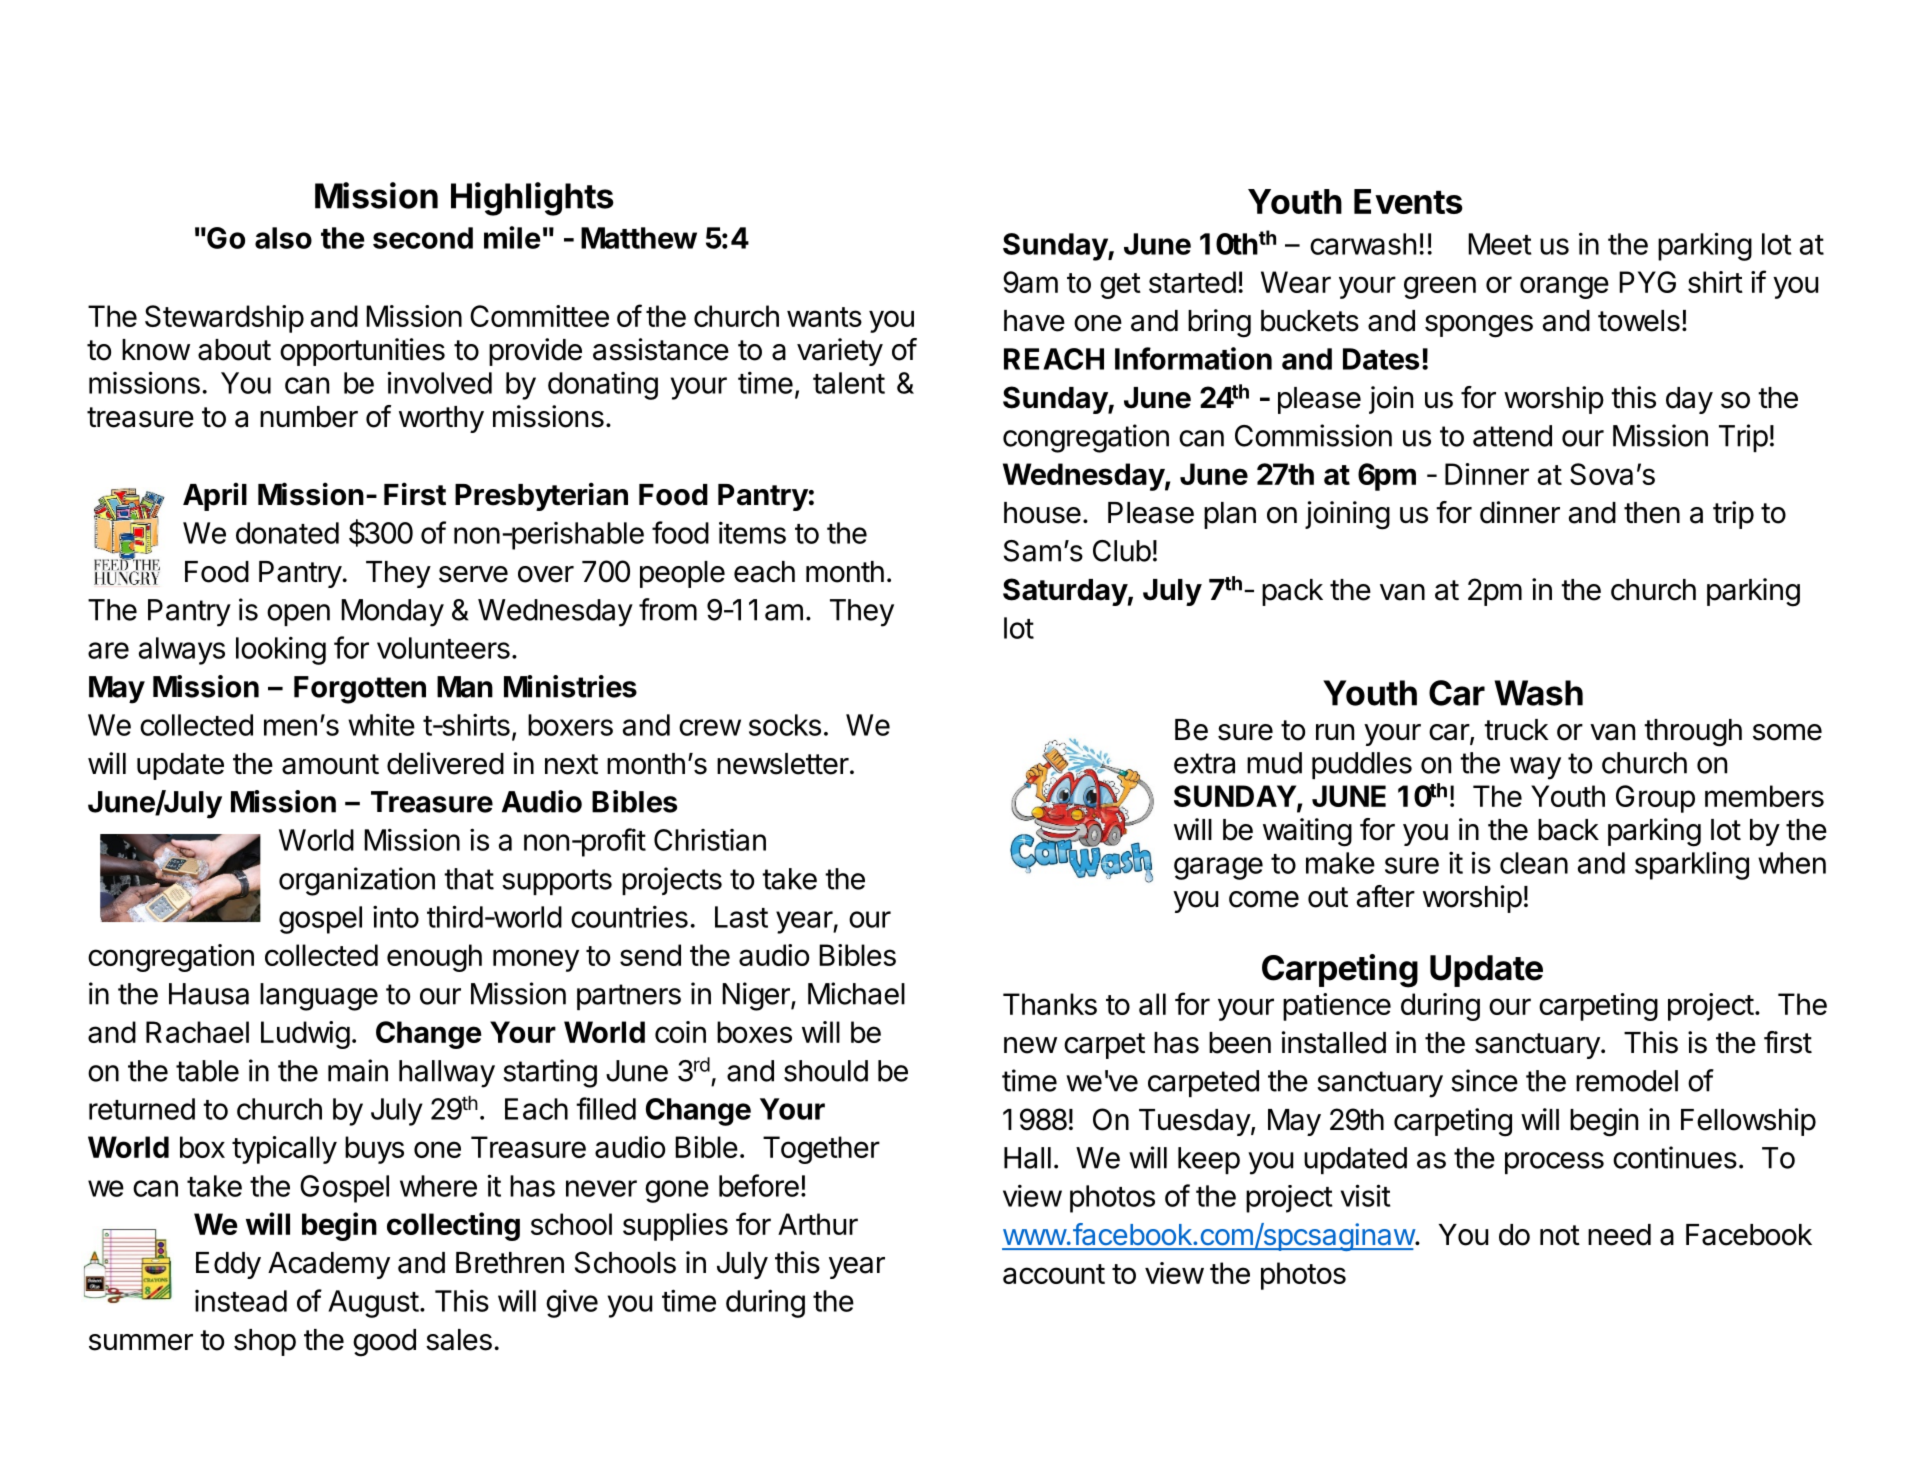 The width and height of the screenshot is (1917, 1481). I want to click on August, so click(373, 1304).
